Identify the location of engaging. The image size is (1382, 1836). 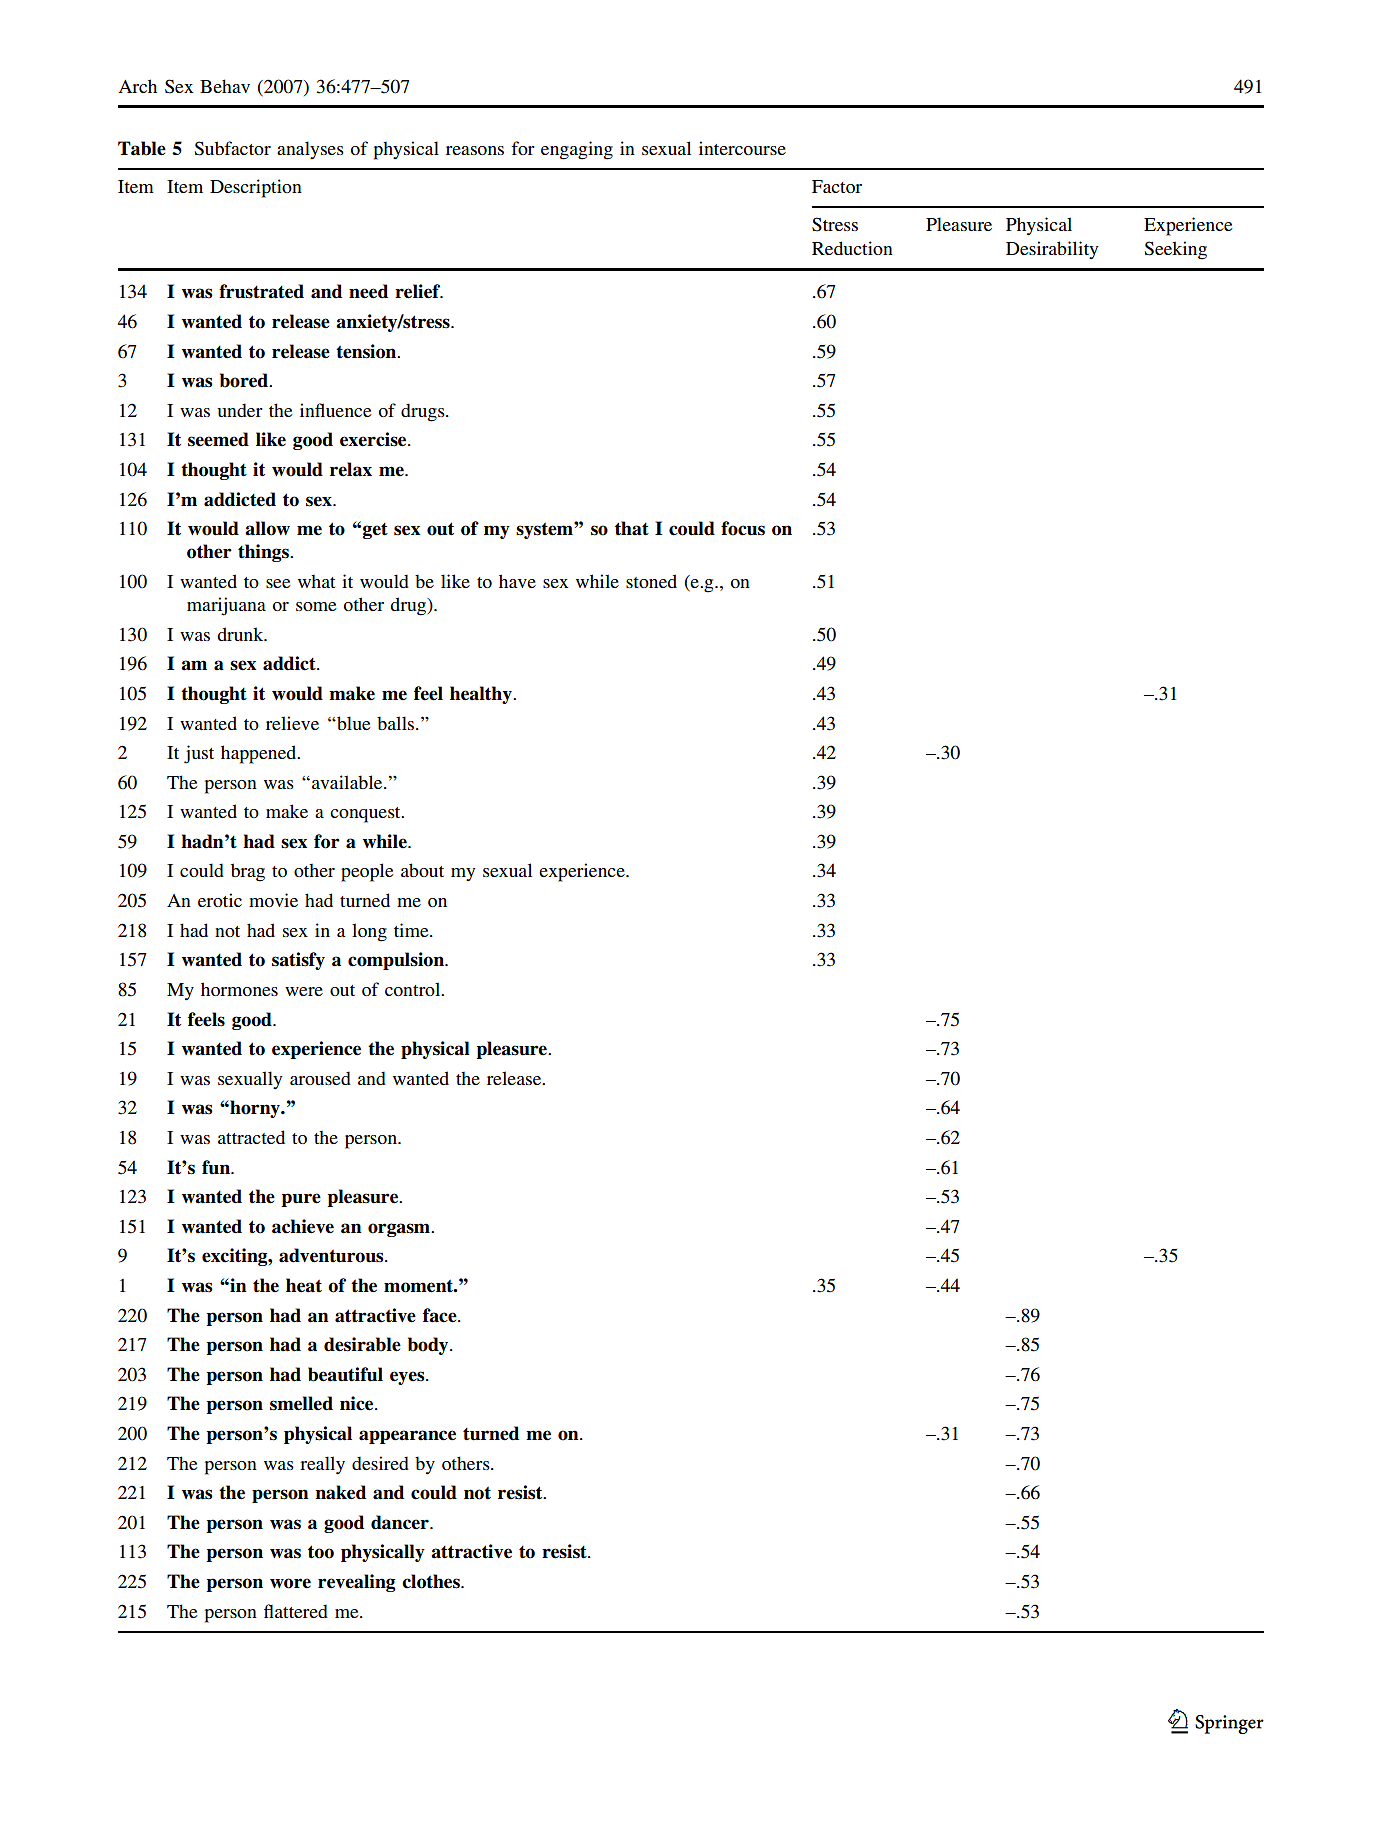
(577, 150).
